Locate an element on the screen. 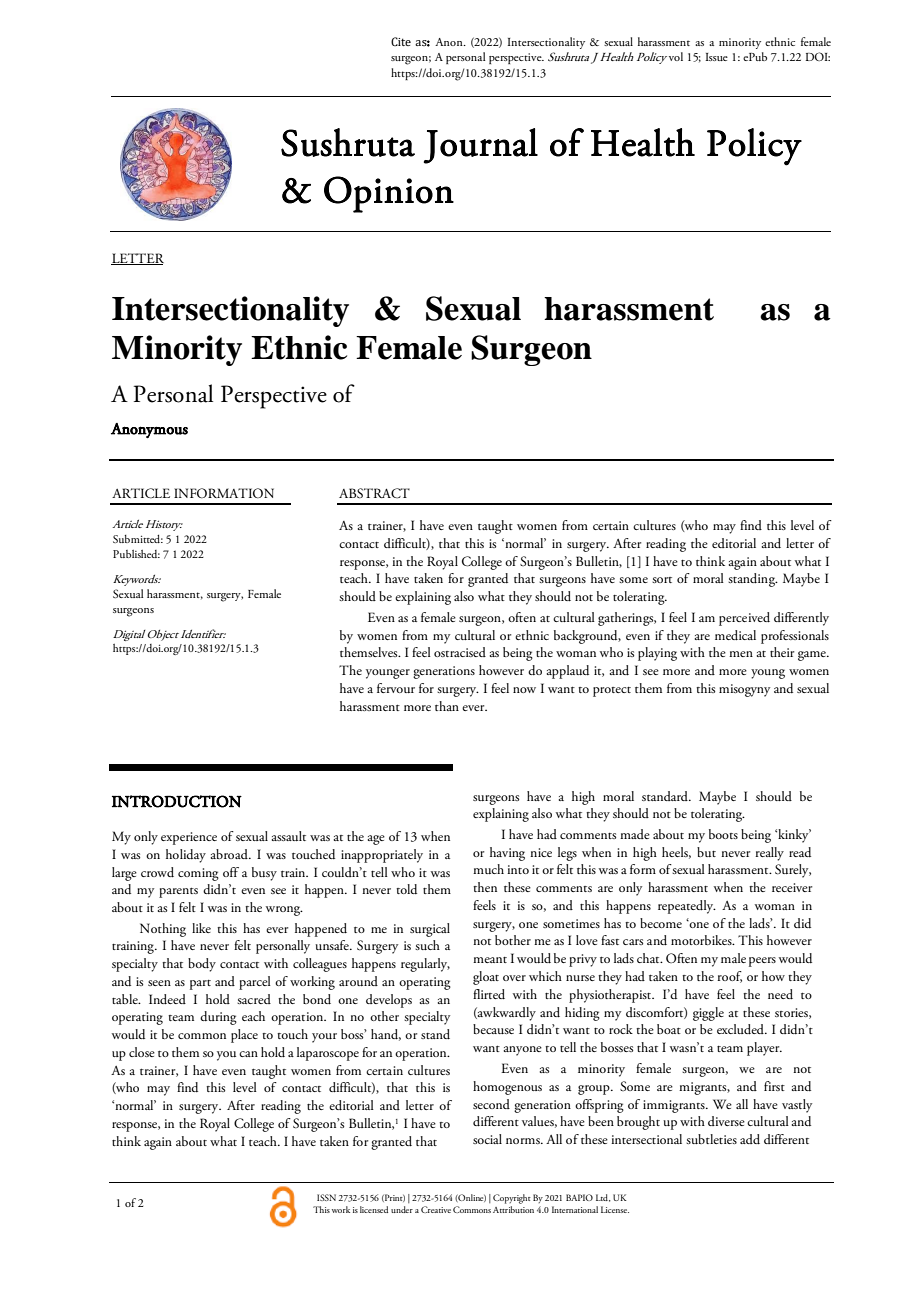 Image resolution: width=924 pixels, height=1307 pixels. sort is located at coordinates (662, 580).
